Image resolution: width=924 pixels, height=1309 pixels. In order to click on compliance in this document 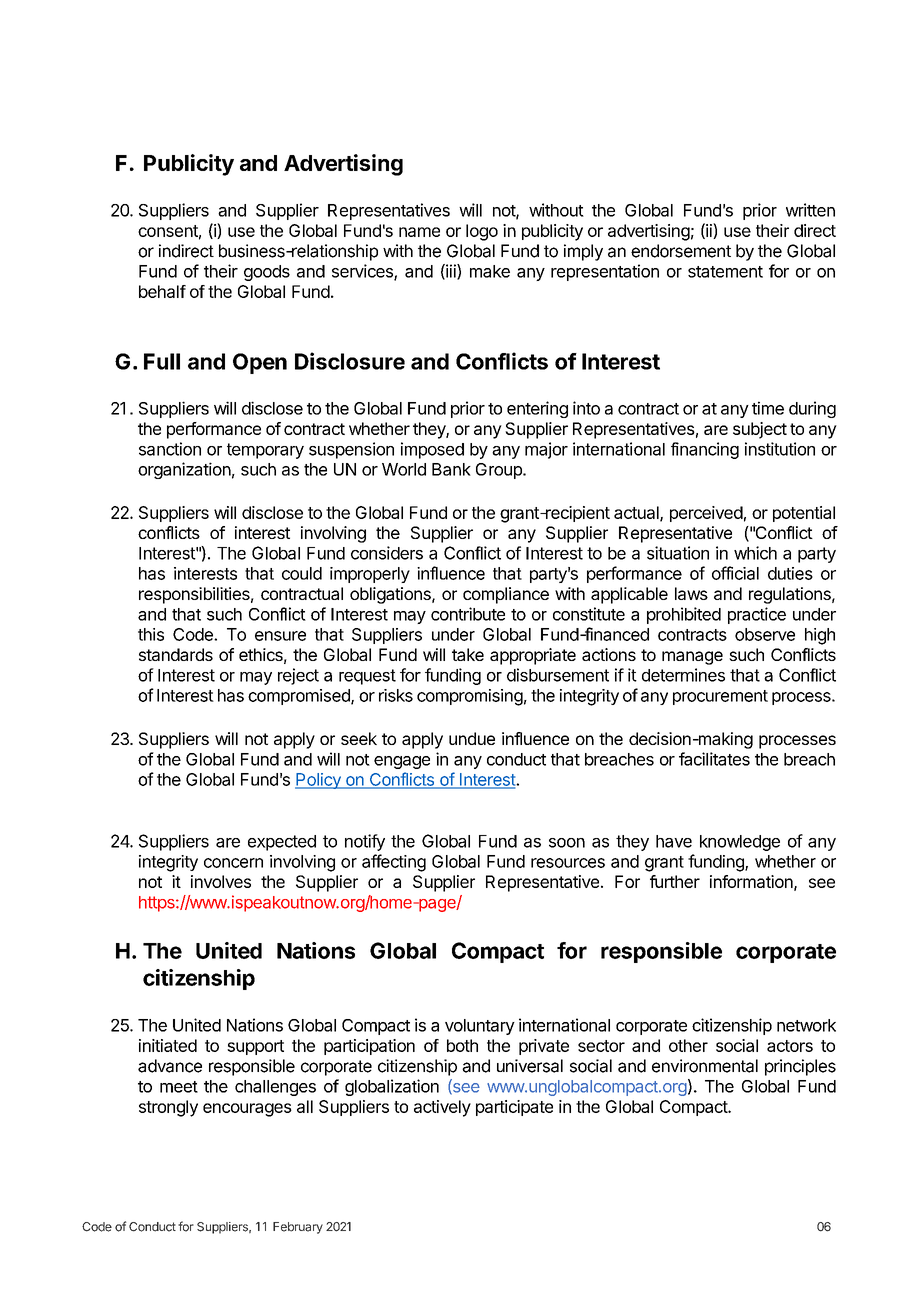, I will do `click(506, 595)`.
